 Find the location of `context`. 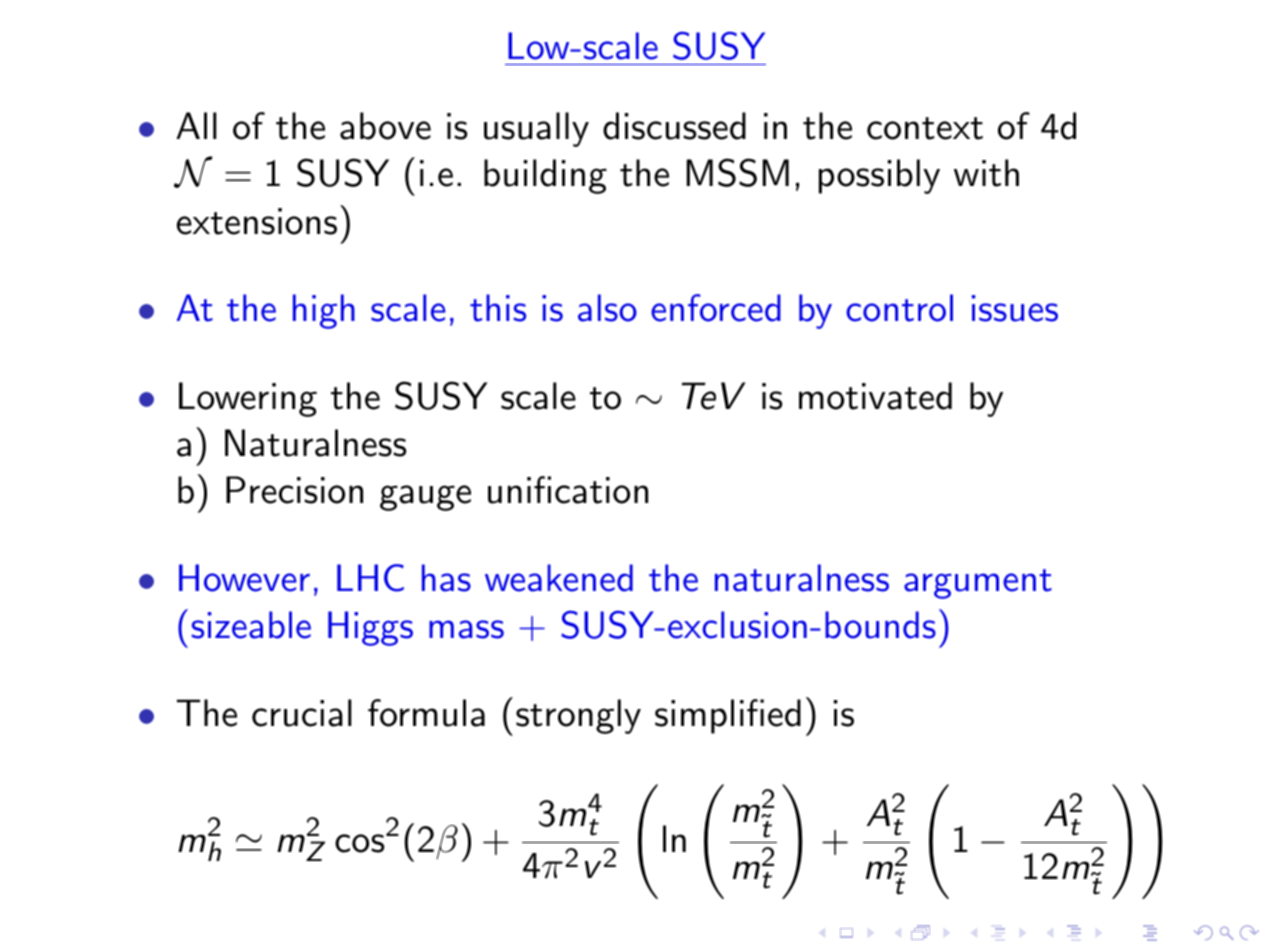

context is located at coordinates (925, 128).
